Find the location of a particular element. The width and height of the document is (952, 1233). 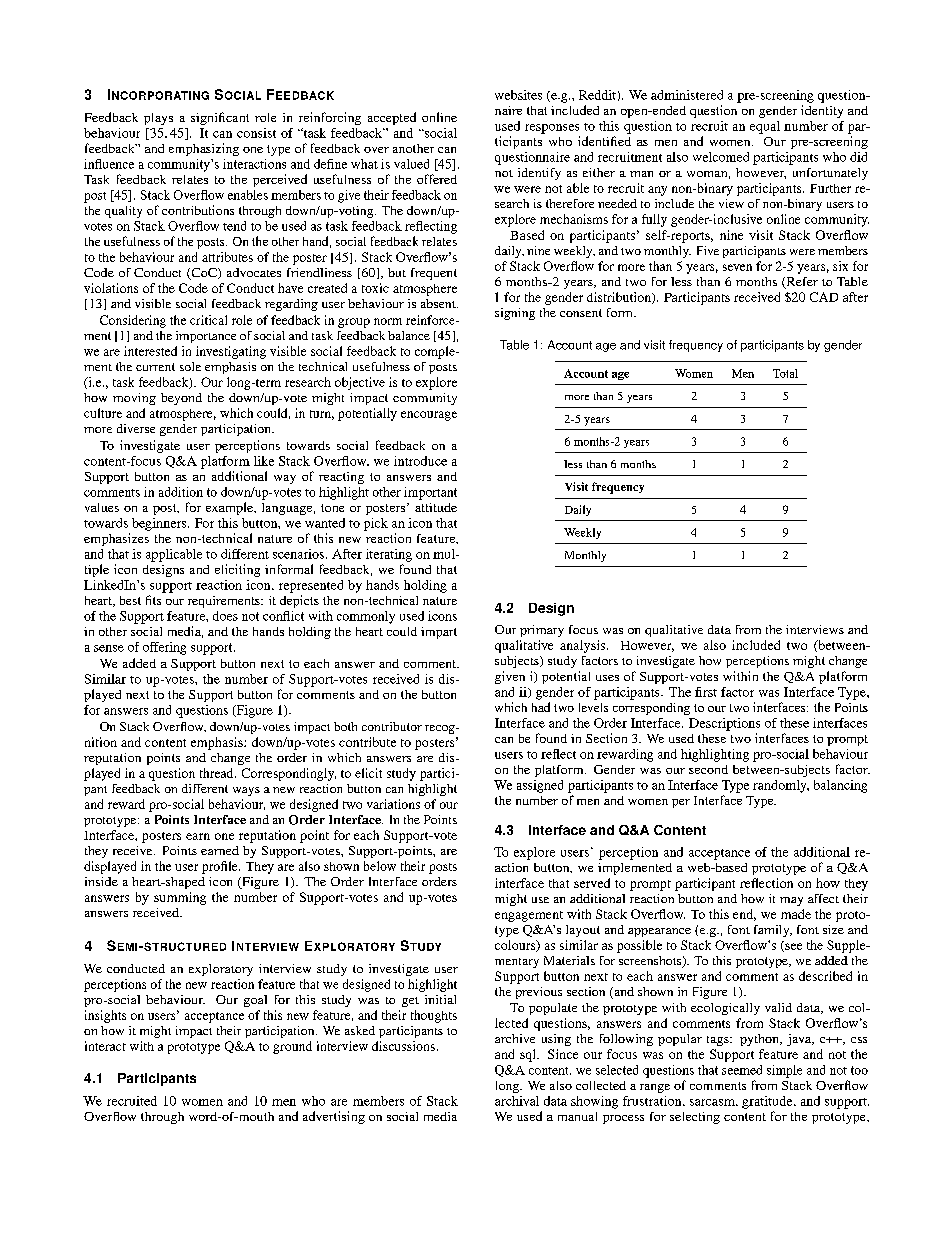

ground is located at coordinates (292, 1047).
